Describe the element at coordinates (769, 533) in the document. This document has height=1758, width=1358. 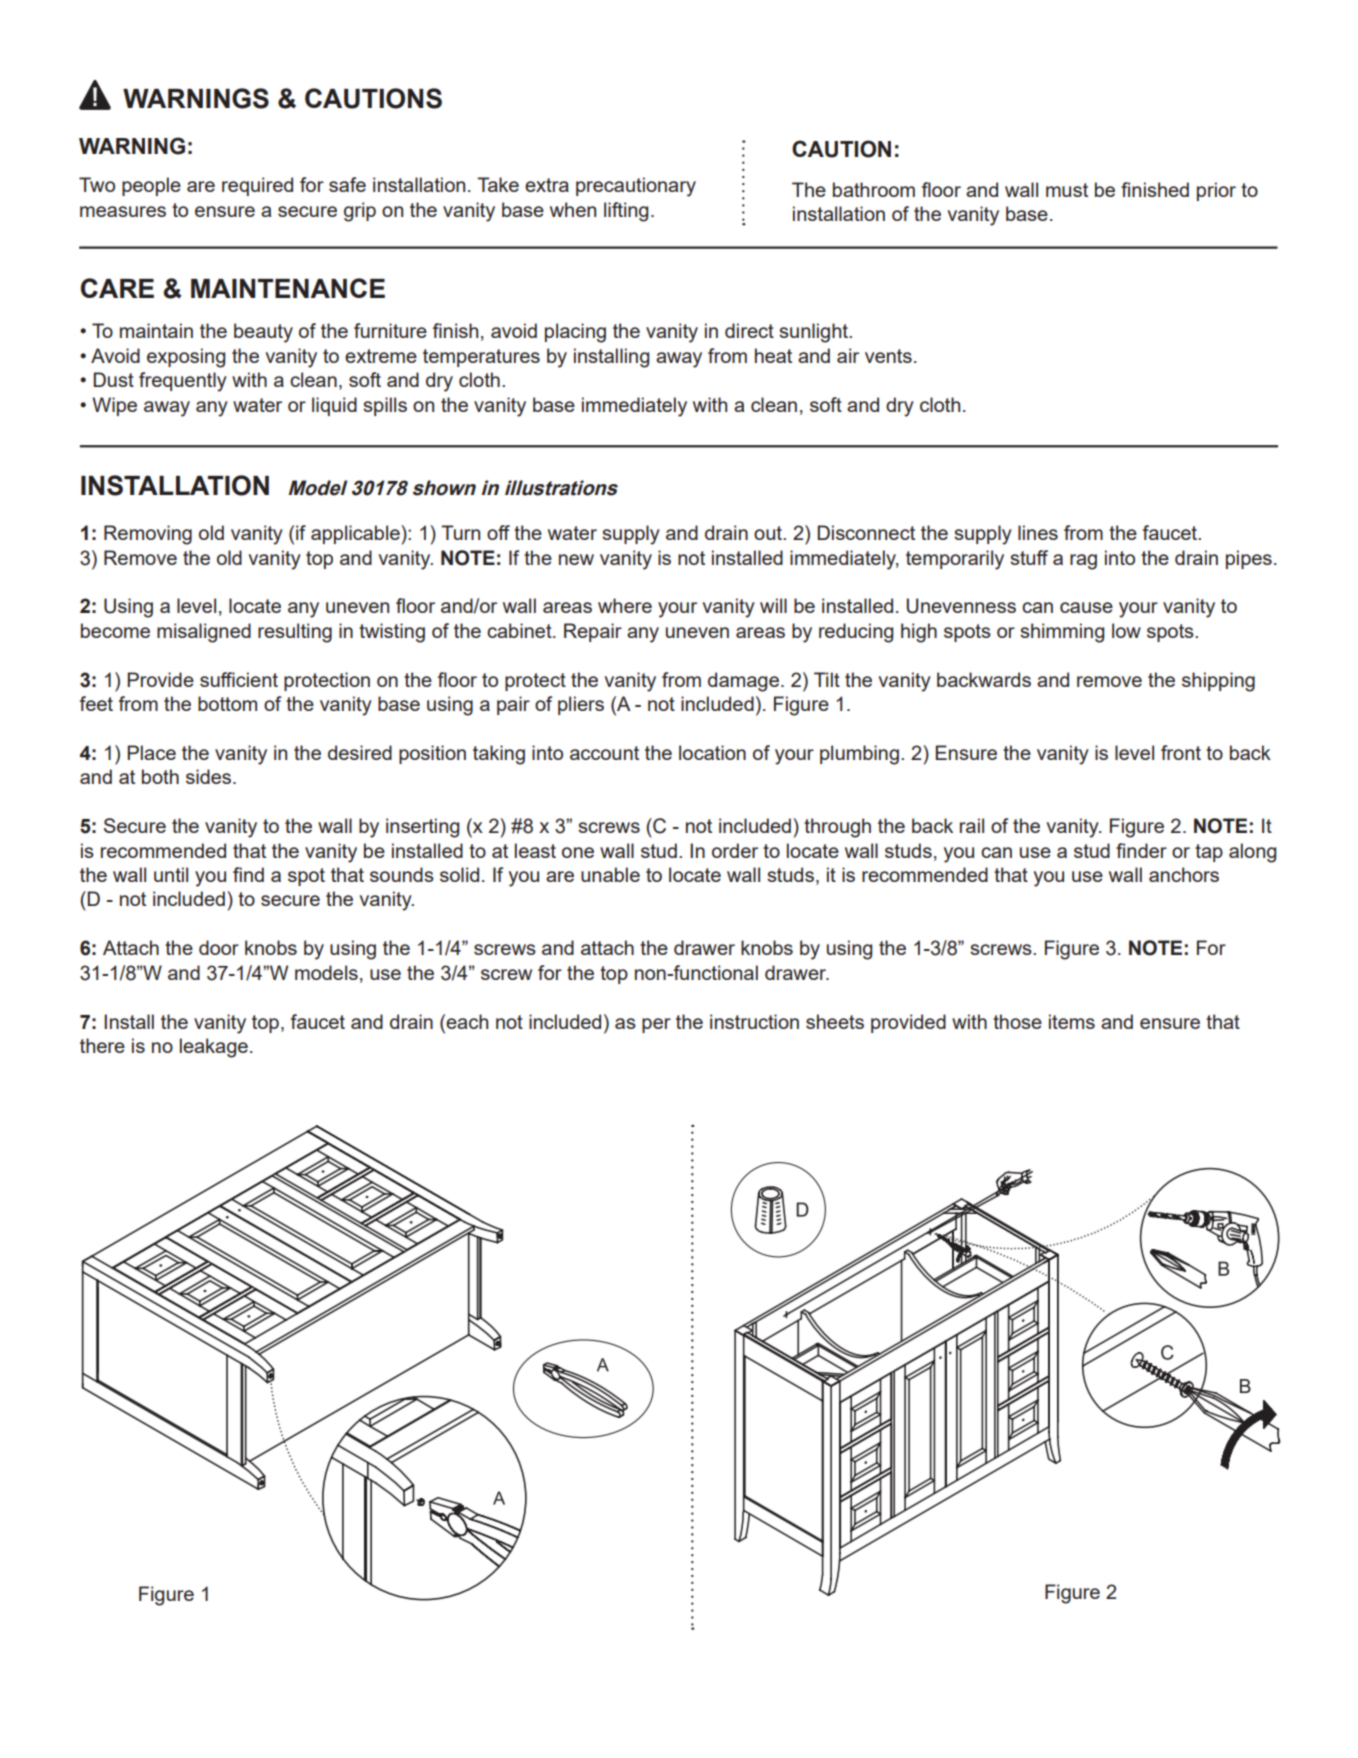
I see `out` at that location.
